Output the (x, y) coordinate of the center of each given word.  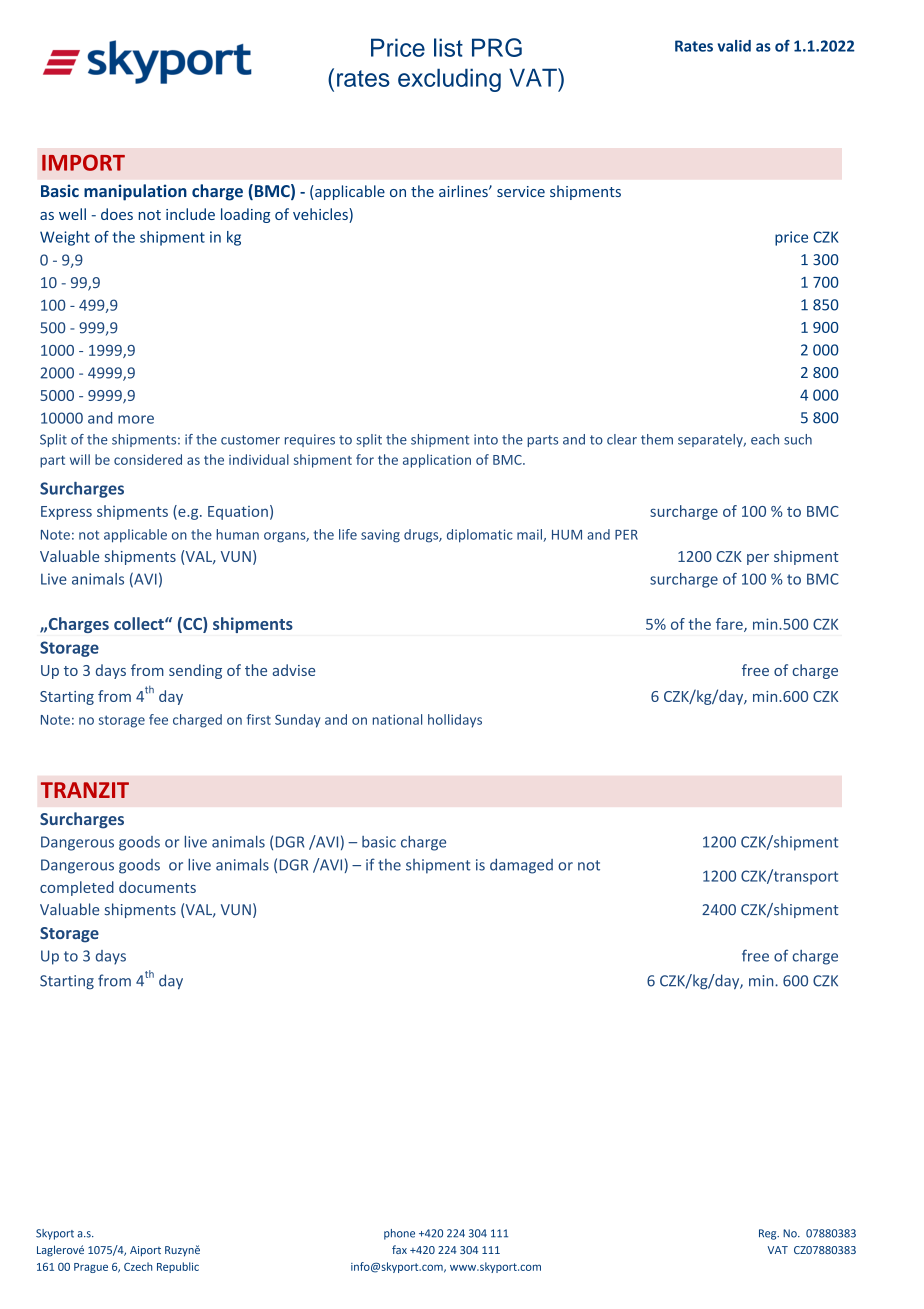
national (397, 719)
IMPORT (83, 162)
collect (140, 623)
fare (730, 625)
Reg (769, 1234)
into (486, 439)
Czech (138, 1266)
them (657, 439)
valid (734, 46)
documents (157, 887)
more (136, 419)
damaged (521, 866)
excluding (449, 80)
